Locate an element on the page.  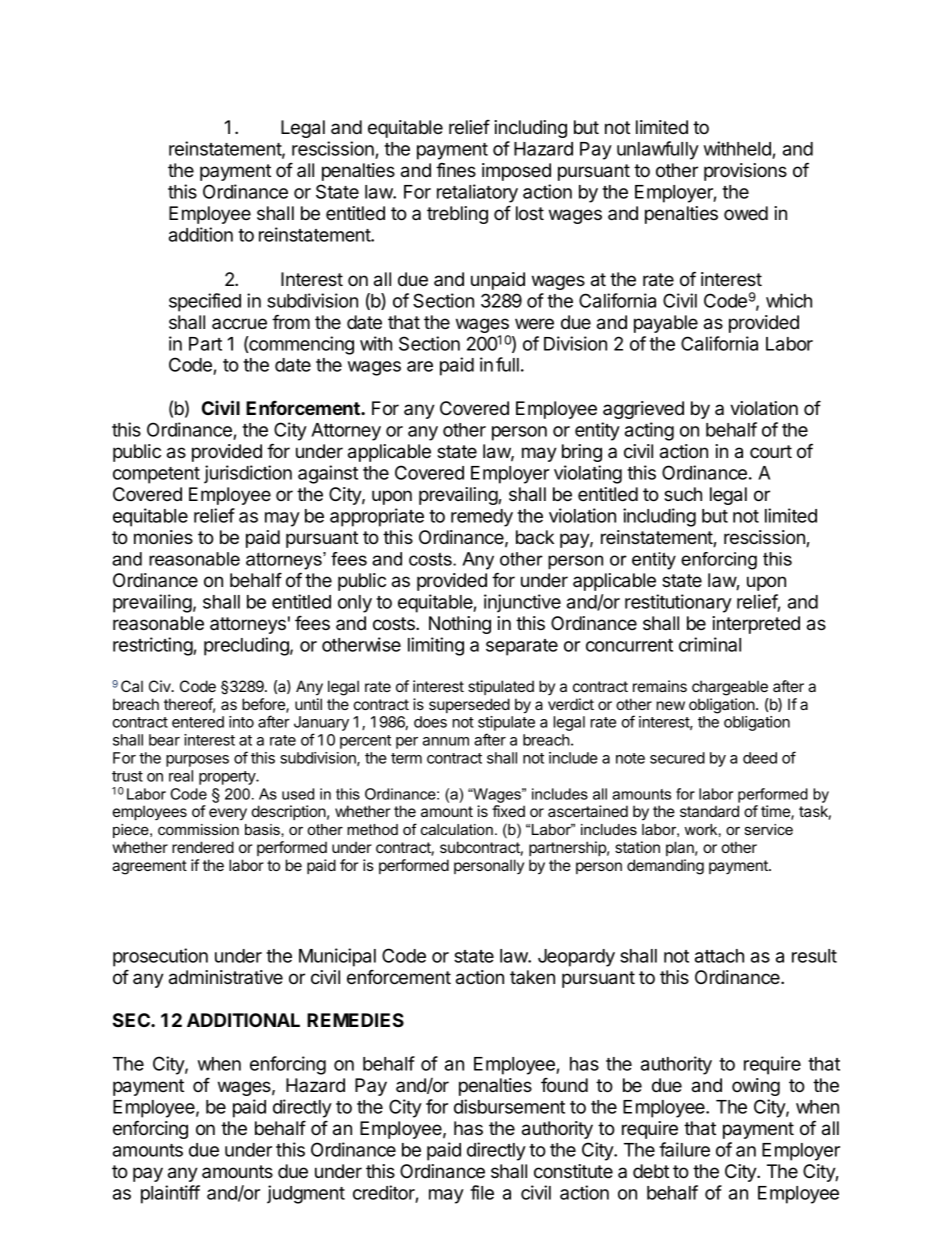
service is located at coordinates (769, 829).
